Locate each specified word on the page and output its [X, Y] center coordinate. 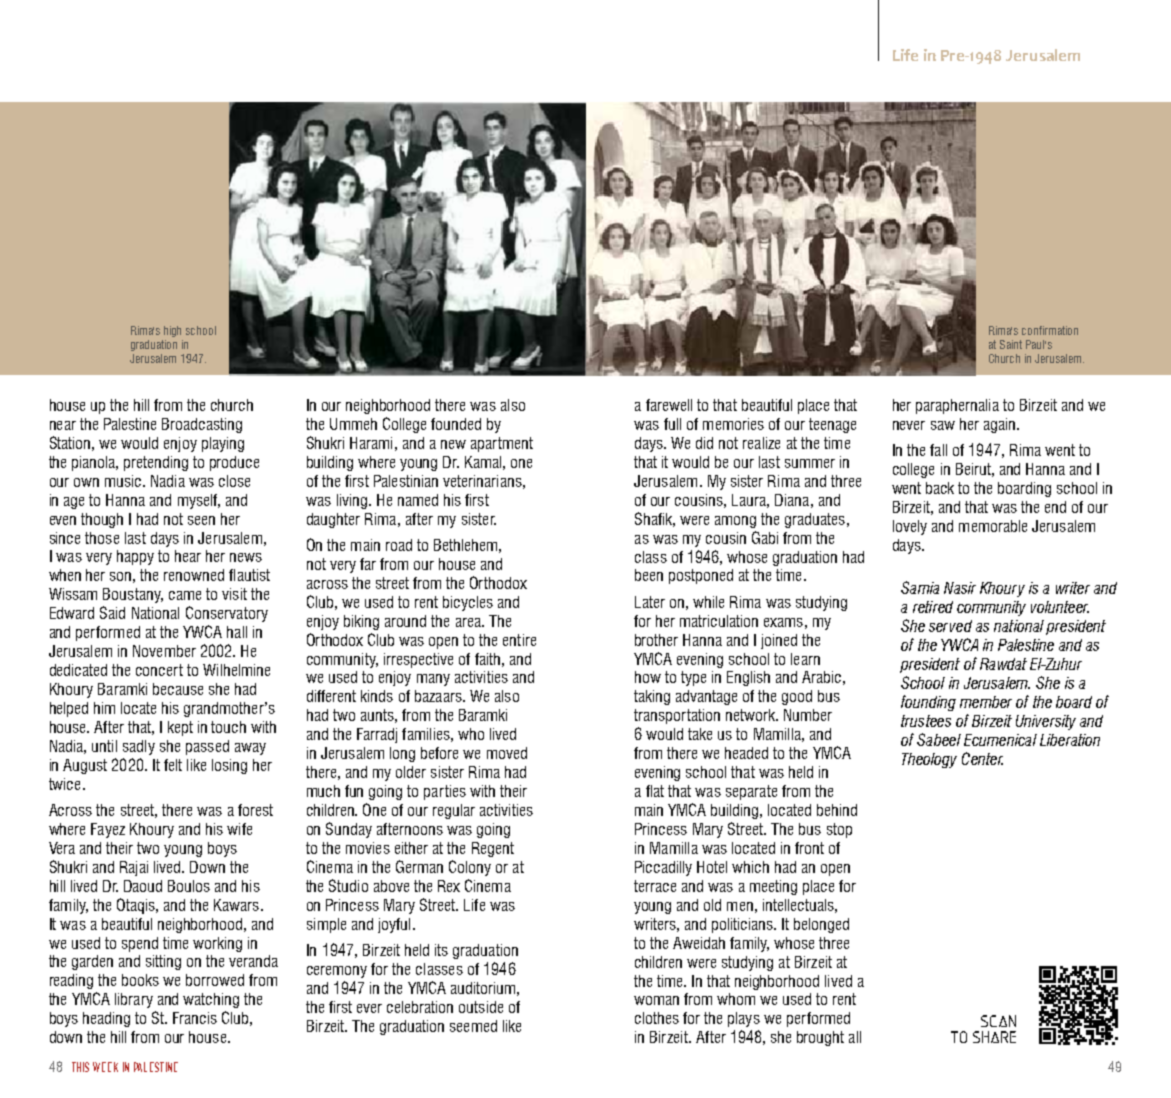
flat [655, 791]
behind [837, 810]
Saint [1011, 344]
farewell [669, 405]
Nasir [960, 588]
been [649, 575]
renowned [194, 575]
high [172, 331]
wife [239, 829]
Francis [195, 1018]
